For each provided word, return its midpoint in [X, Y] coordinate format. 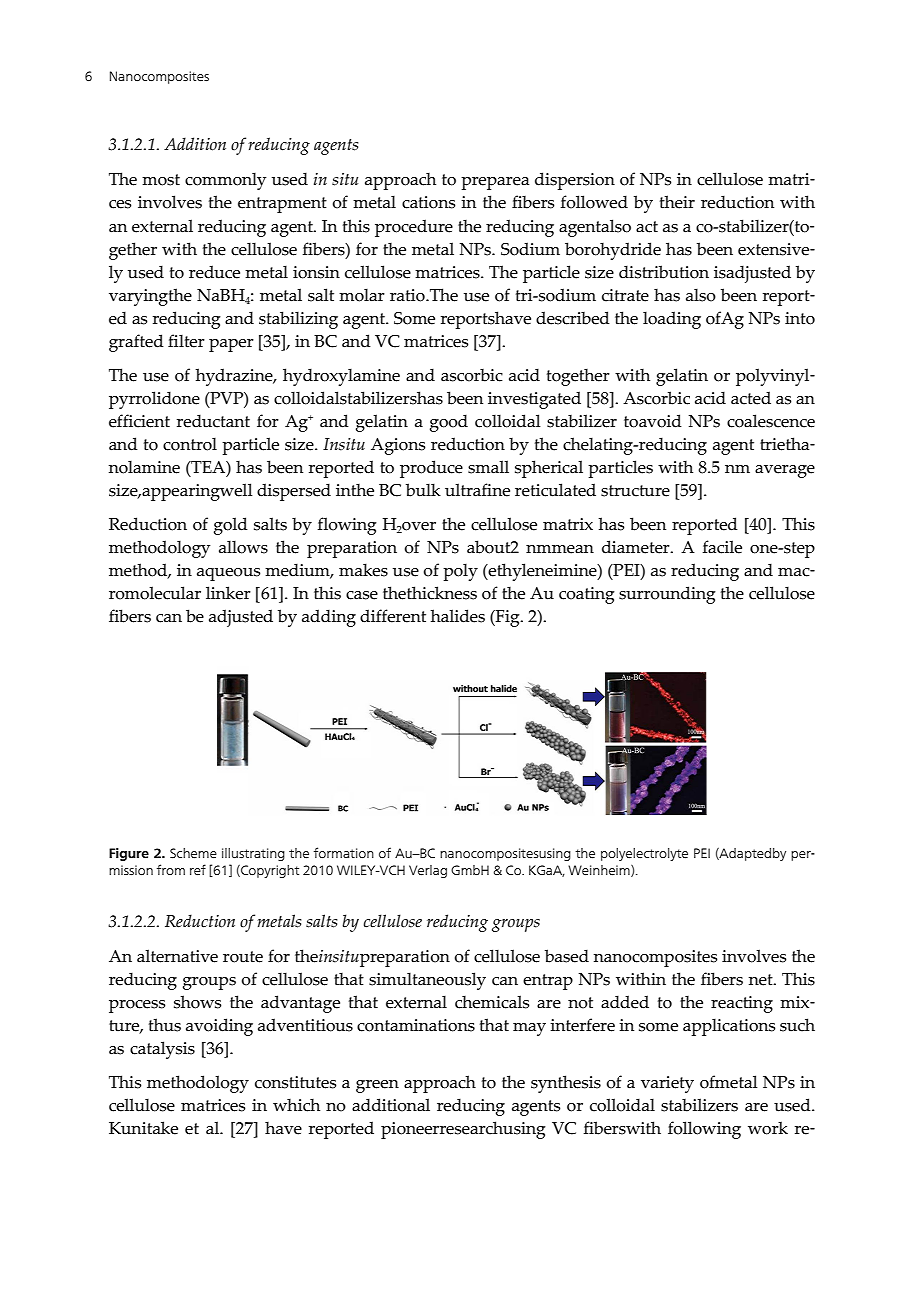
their [677, 202]
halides [458, 616]
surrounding [667, 595]
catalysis [162, 1050]
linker [228, 593]
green [377, 1086]
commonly [225, 181]
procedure [414, 228]
